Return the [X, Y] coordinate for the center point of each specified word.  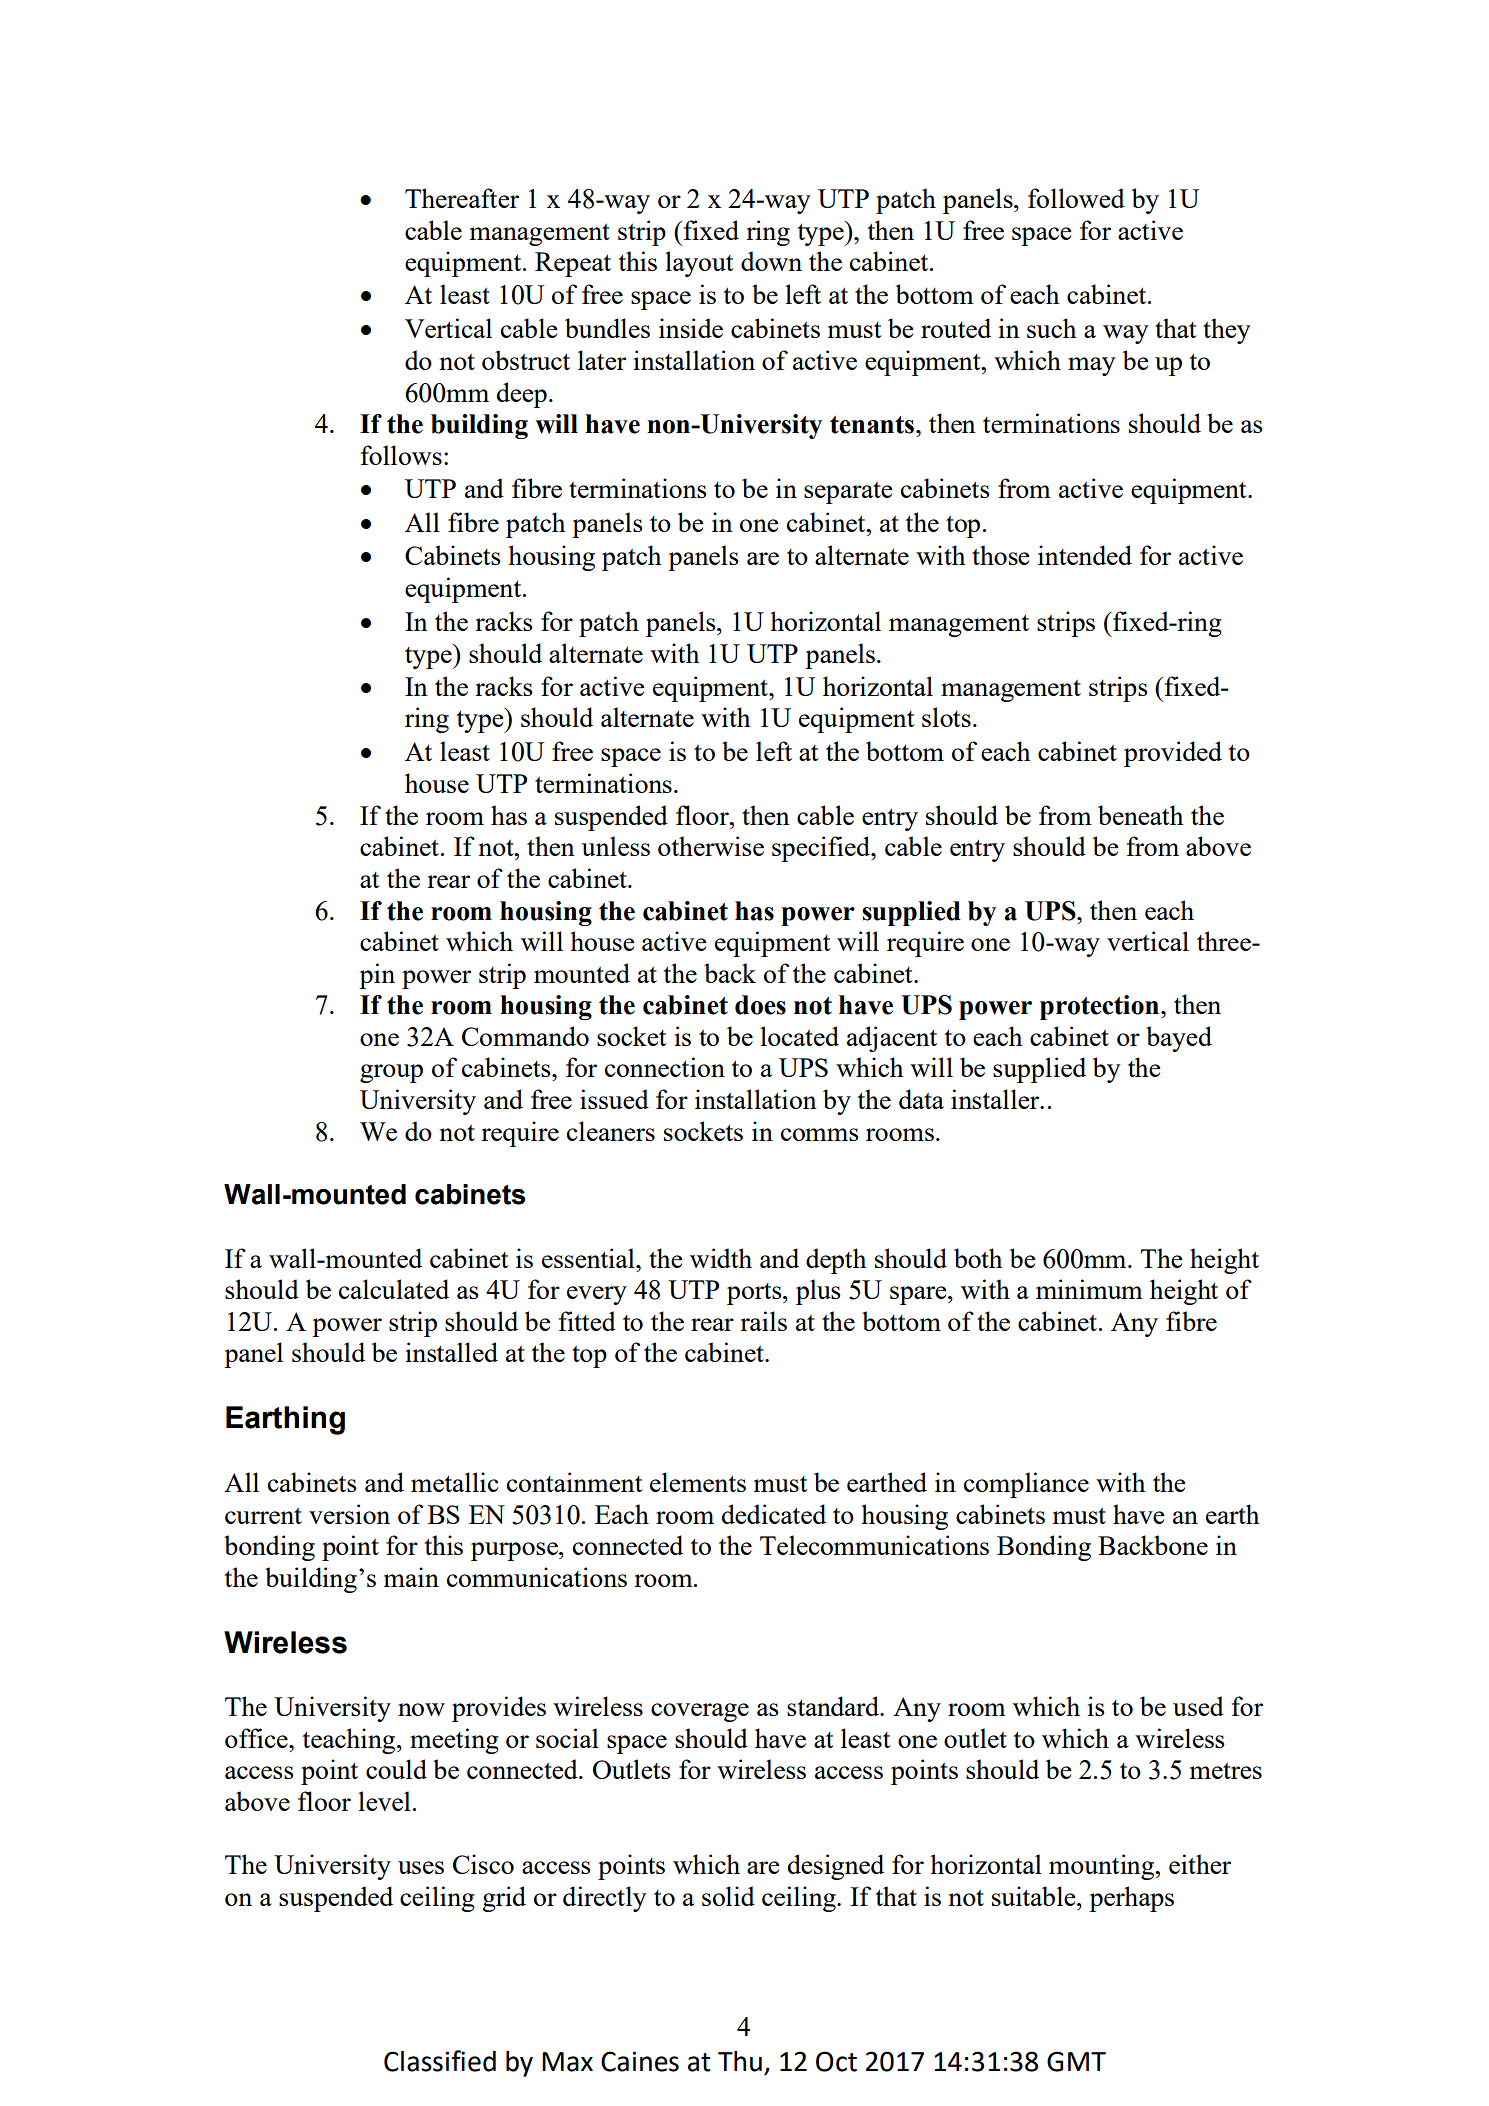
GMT [1076, 2061]
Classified [440, 2061]
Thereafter [462, 198]
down [771, 261]
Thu [740, 2061]
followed [1076, 198]
